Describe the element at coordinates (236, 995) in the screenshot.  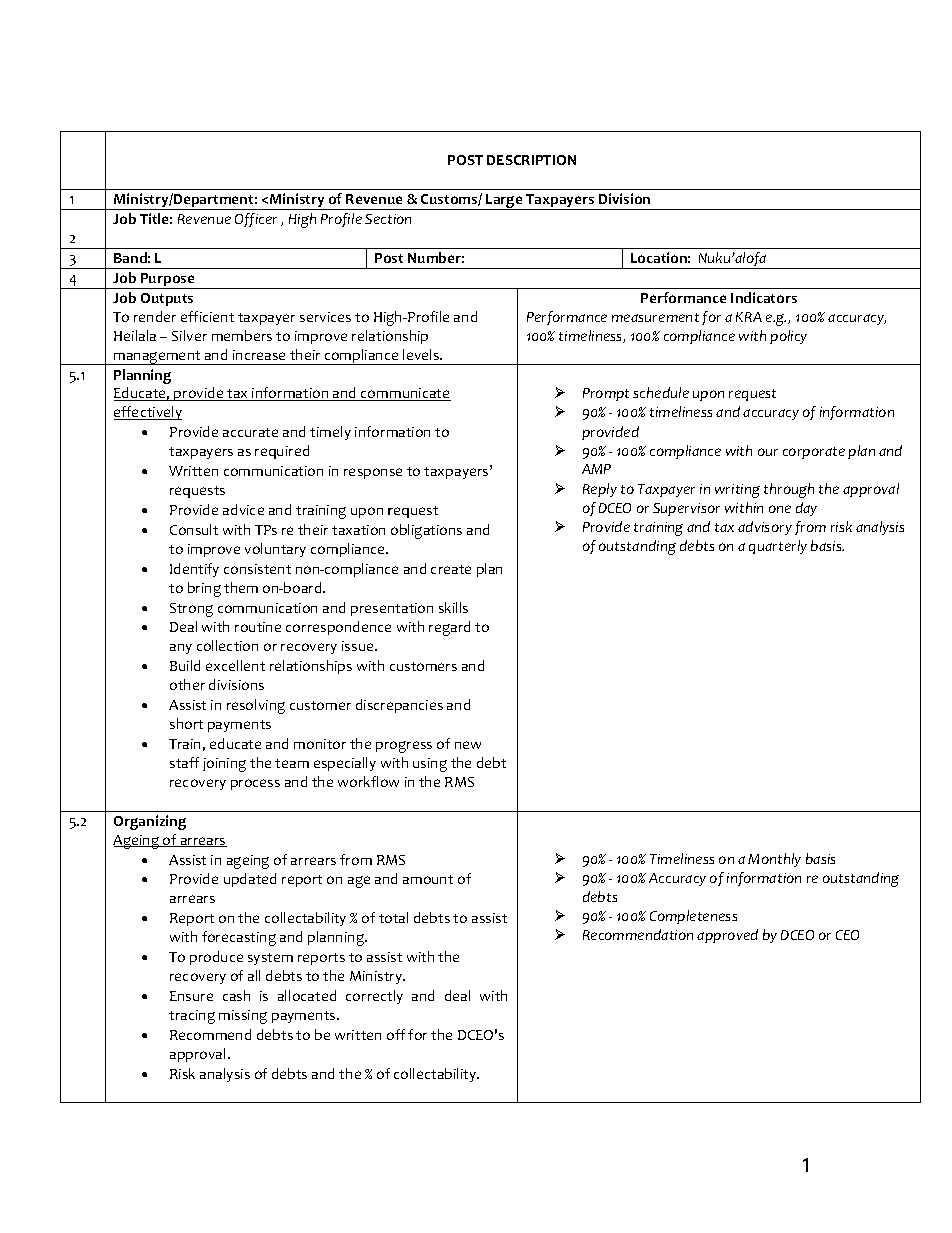
I see `cash` at that location.
